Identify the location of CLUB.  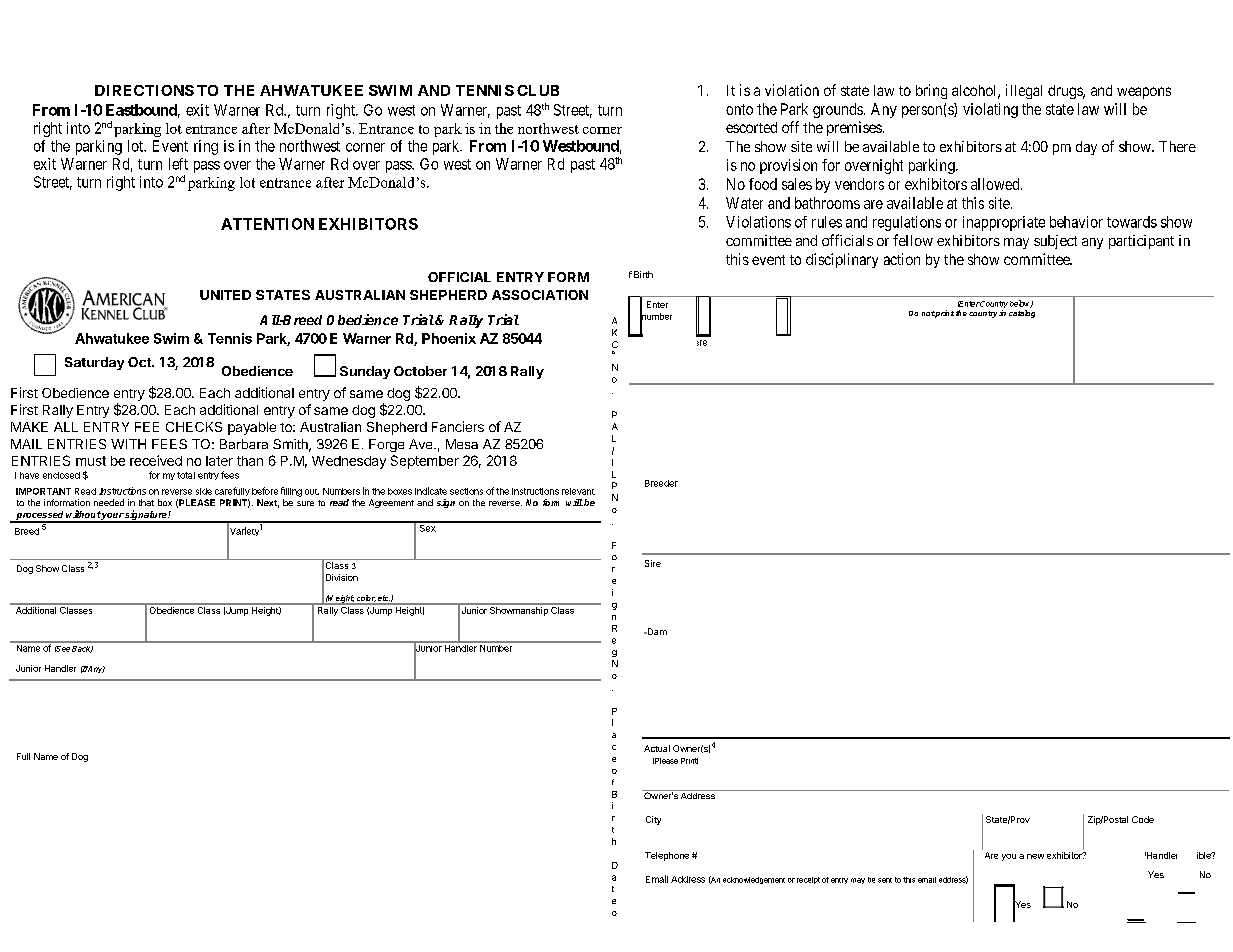
(538, 90).
